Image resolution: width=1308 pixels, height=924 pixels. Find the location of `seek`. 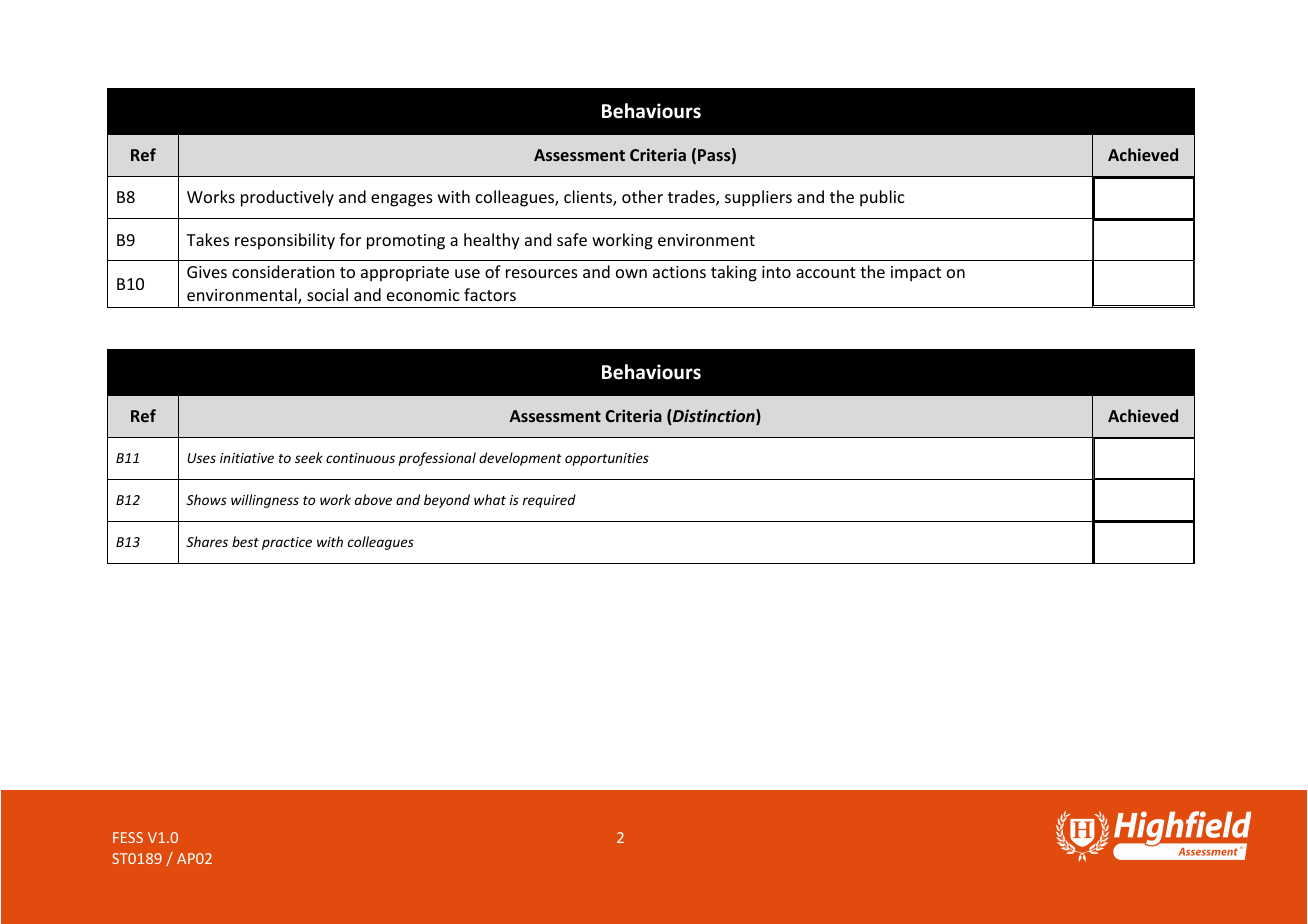

seek is located at coordinates (309, 457).
